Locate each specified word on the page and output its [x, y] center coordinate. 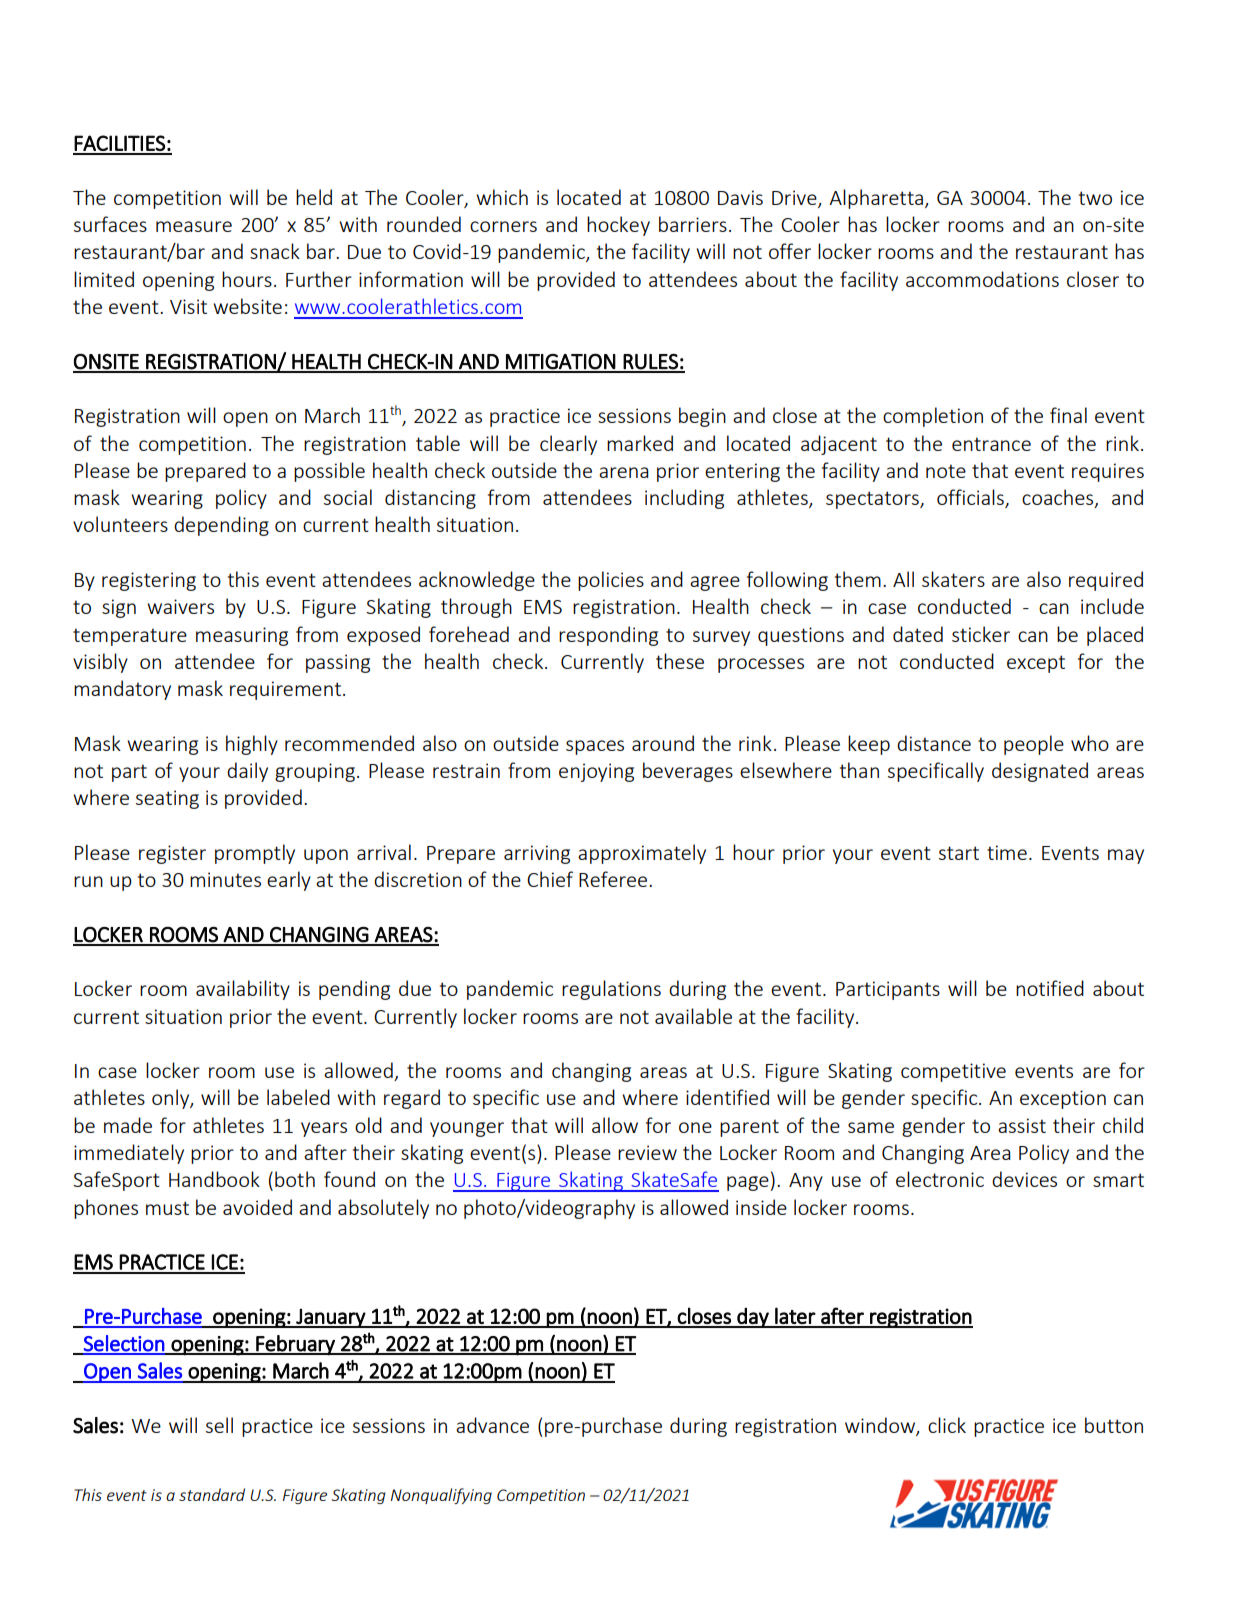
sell [219, 1425]
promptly [255, 854]
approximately [642, 854]
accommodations [982, 279]
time [1007, 852]
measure [194, 226]
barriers [693, 224]
